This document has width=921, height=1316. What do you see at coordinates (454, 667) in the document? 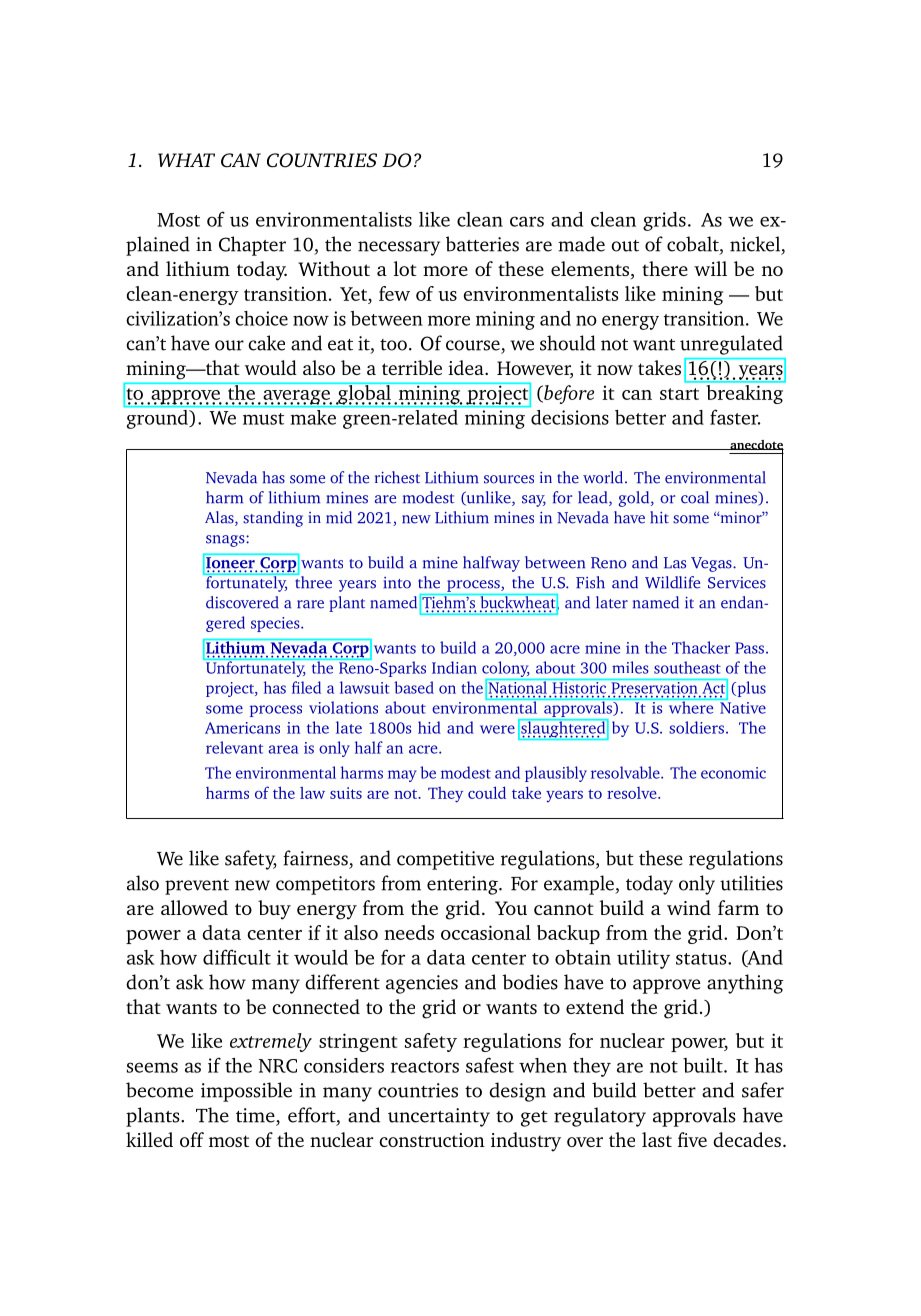
I see `Indian` at bounding box center [454, 667].
